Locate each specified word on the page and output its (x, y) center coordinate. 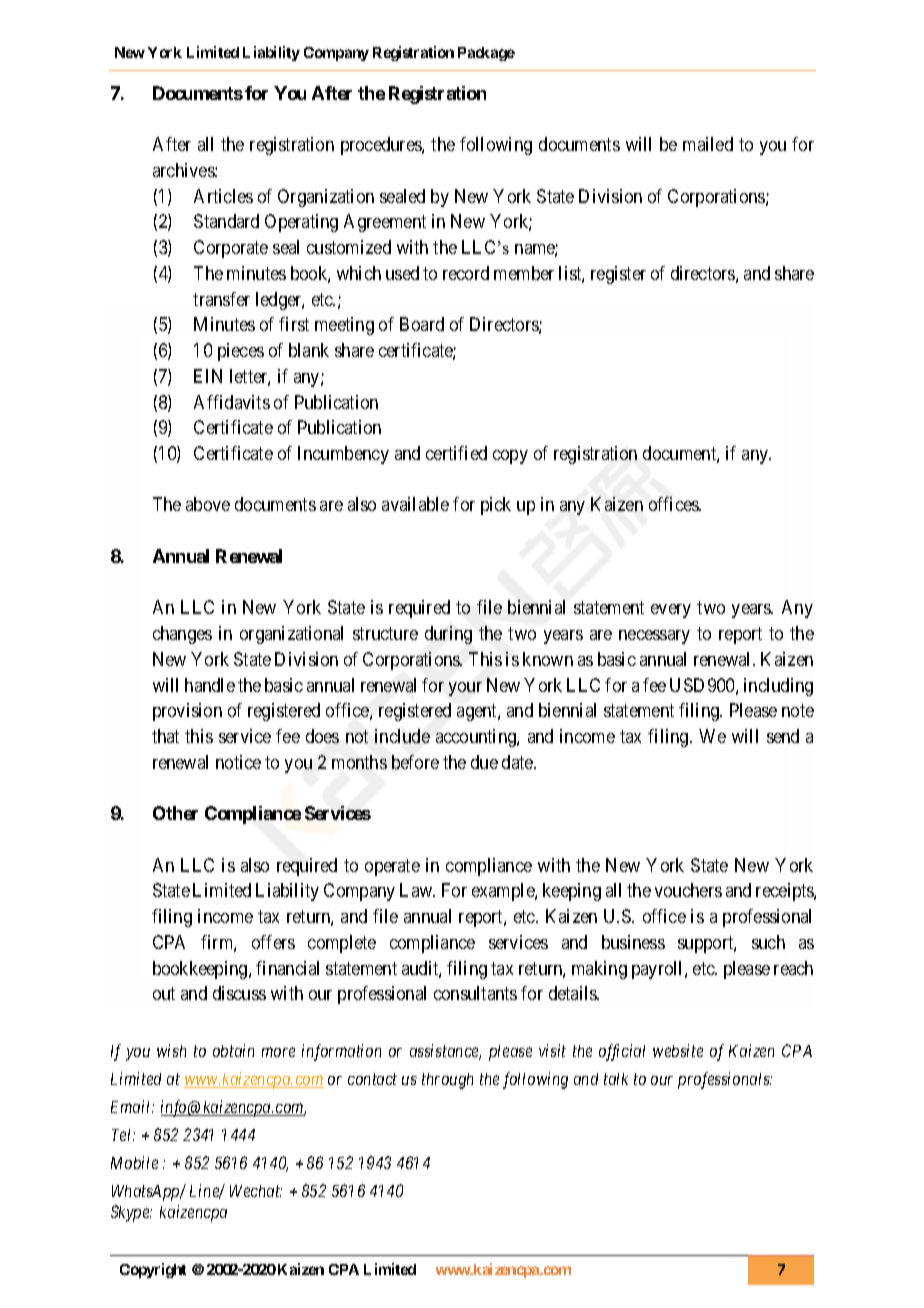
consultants (475, 993)
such (768, 942)
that (165, 736)
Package (486, 54)
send (783, 736)
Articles (223, 196)
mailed (708, 144)
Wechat (256, 1191)
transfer (221, 299)
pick (496, 506)
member (524, 273)
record (466, 273)
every (671, 611)
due (484, 762)
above (208, 504)
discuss (239, 993)
